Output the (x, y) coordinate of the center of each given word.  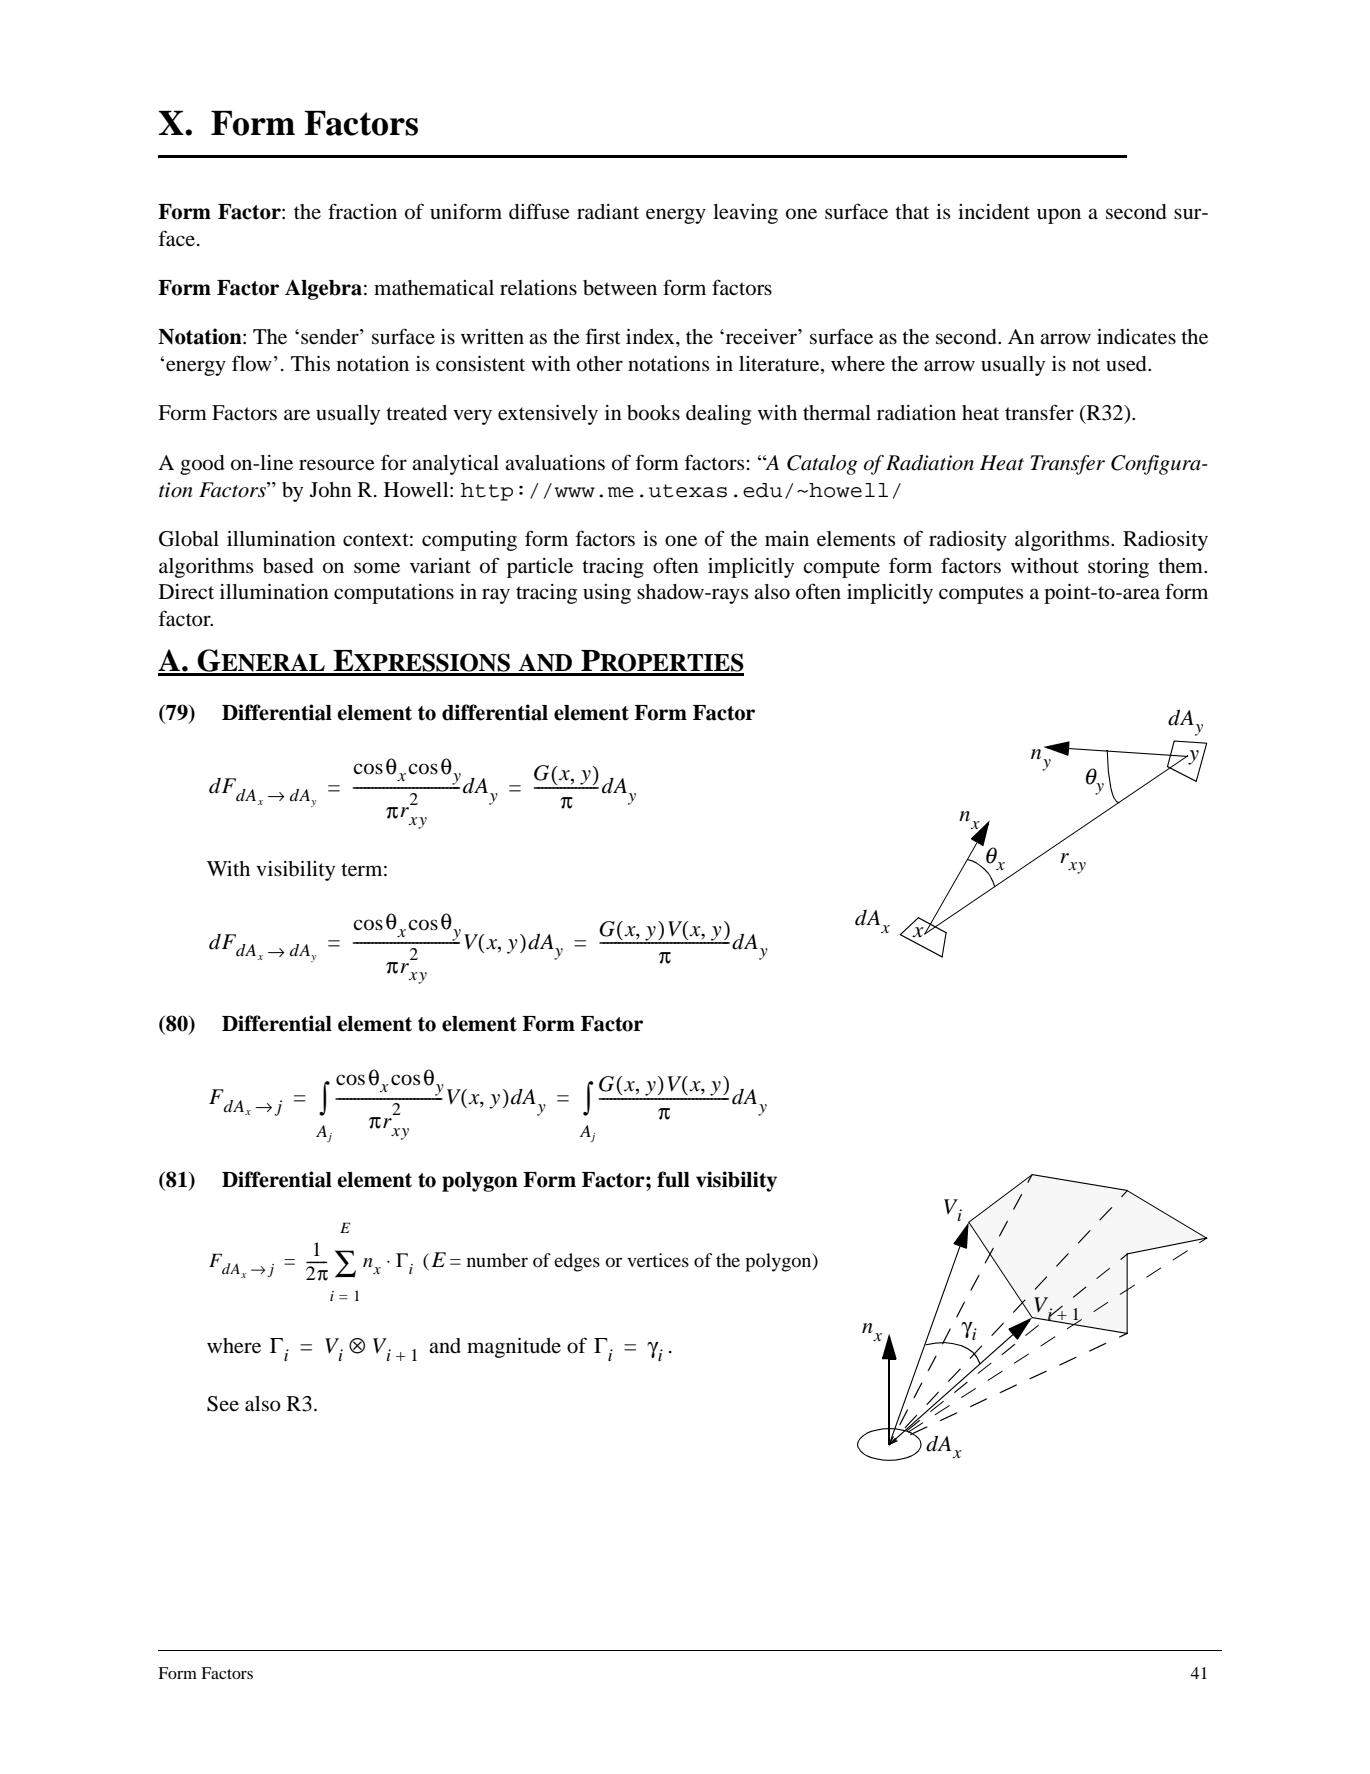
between (620, 288)
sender (331, 337)
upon (1059, 216)
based (288, 566)
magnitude (514, 1348)
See (223, 1404)
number (497, 1260)
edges (577, 1262)
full (673, 1179)
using (607, 594)
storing (1118, 568)
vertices (658, 1260)
